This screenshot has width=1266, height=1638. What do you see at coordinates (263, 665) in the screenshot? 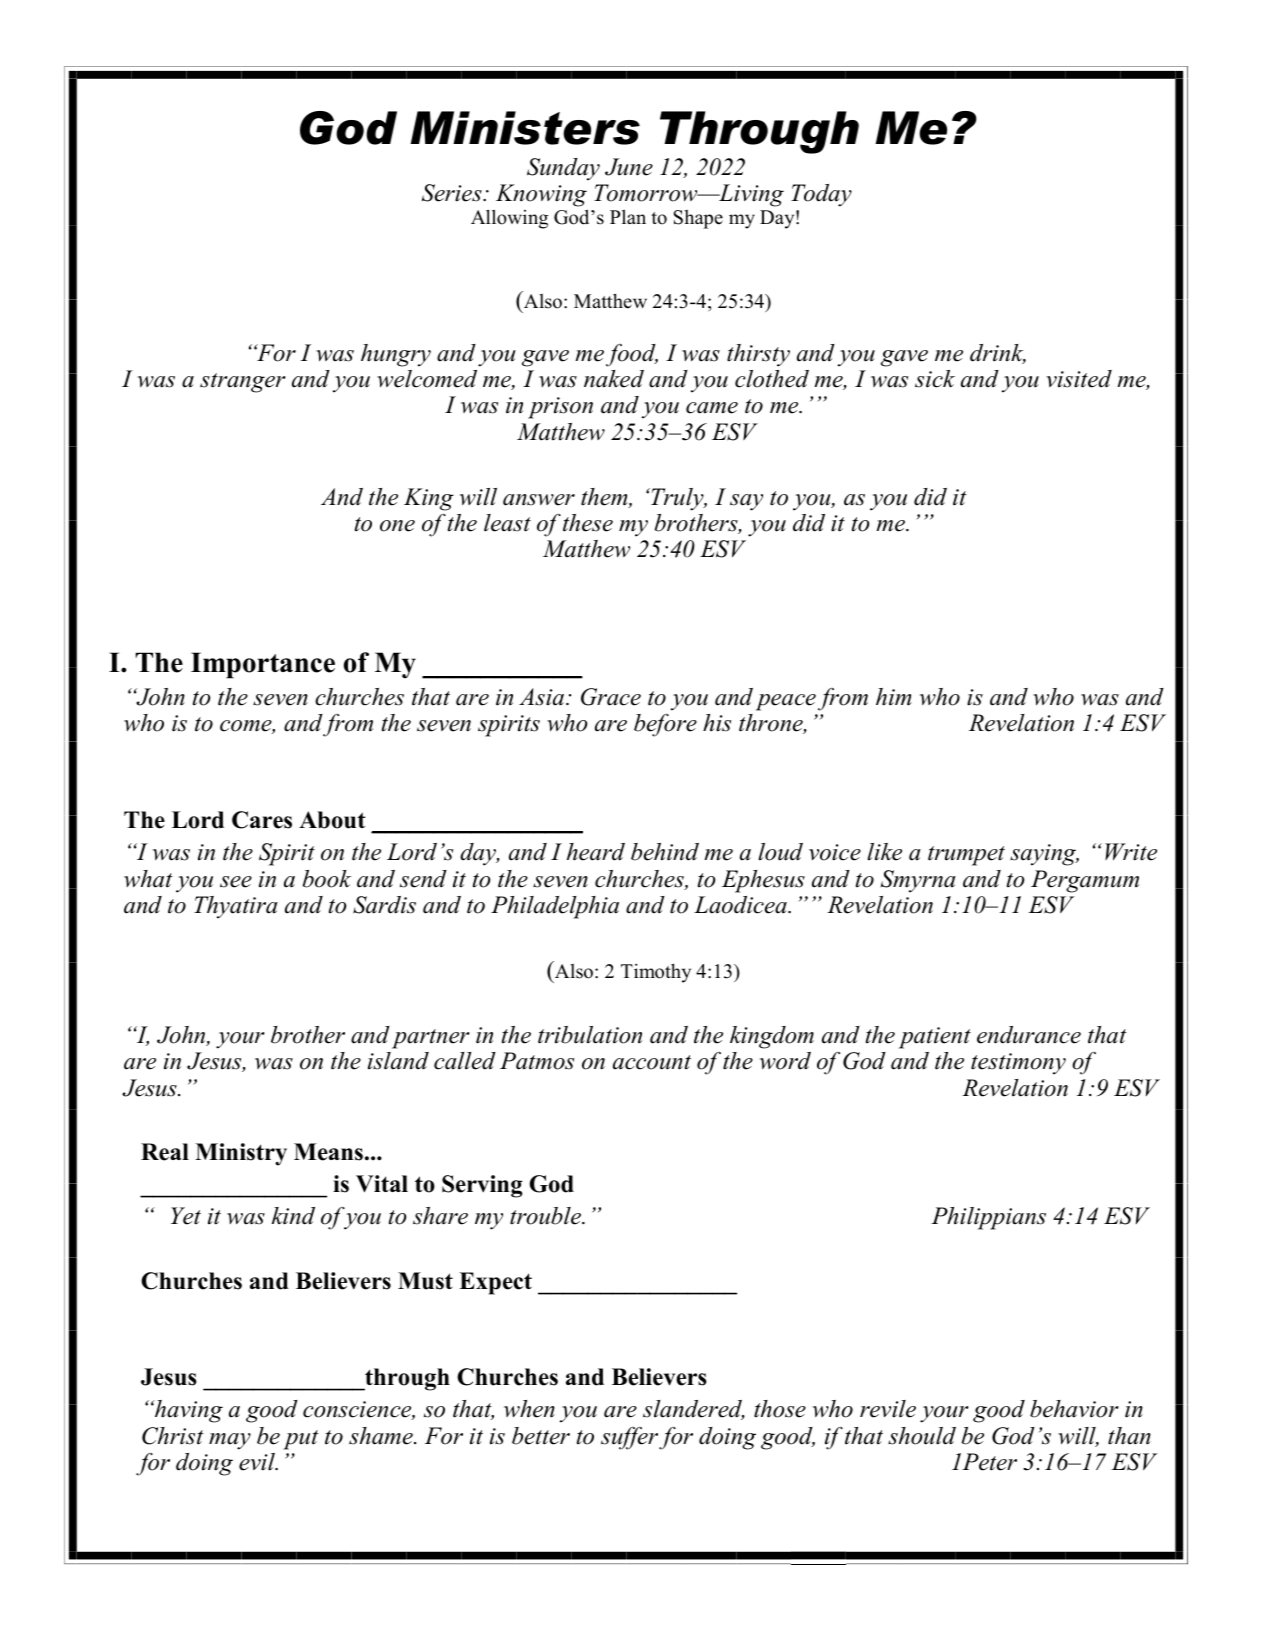
I see `Importance` at bounding box center [263, 665].
